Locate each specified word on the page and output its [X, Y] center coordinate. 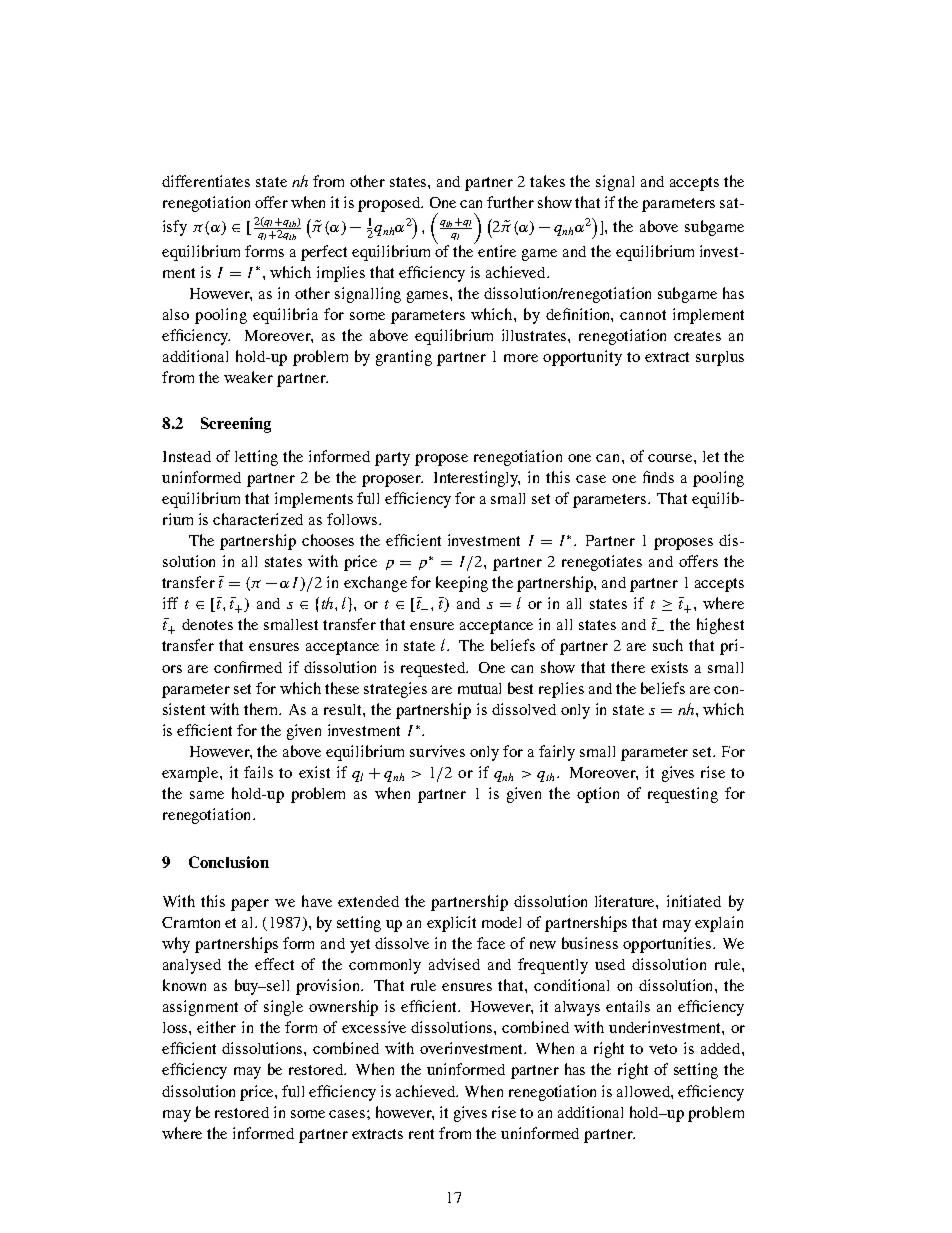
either [216, 1027]
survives [437, 751]
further [510, 202]
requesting [683, 795]
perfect [324, 253]
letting [256, 458]
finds [658, 477]
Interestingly [477, 479]
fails [258, 772]
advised [454, 964]
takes [547, 181]
